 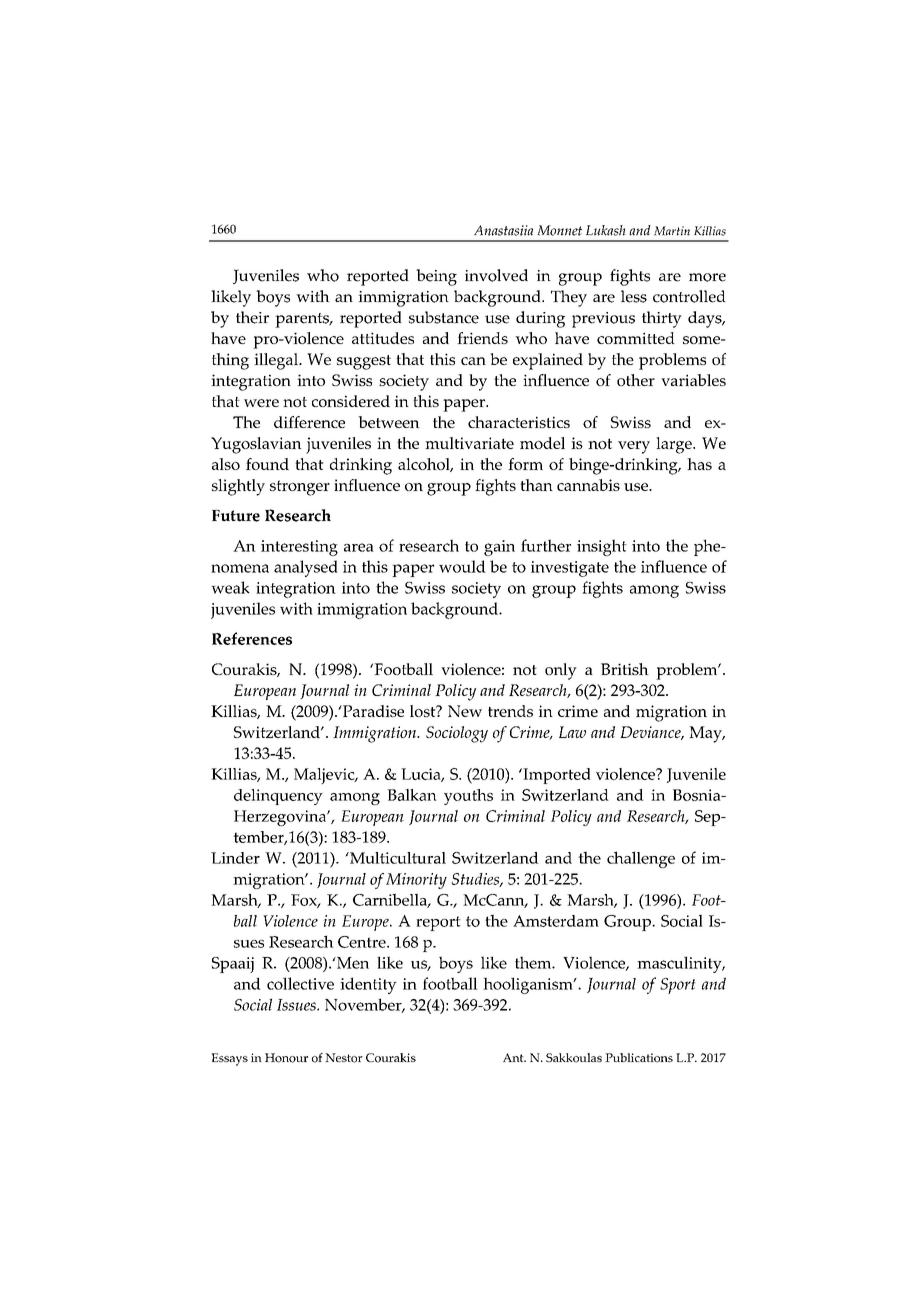 I want to click on their, so click(x=252, y=317).
